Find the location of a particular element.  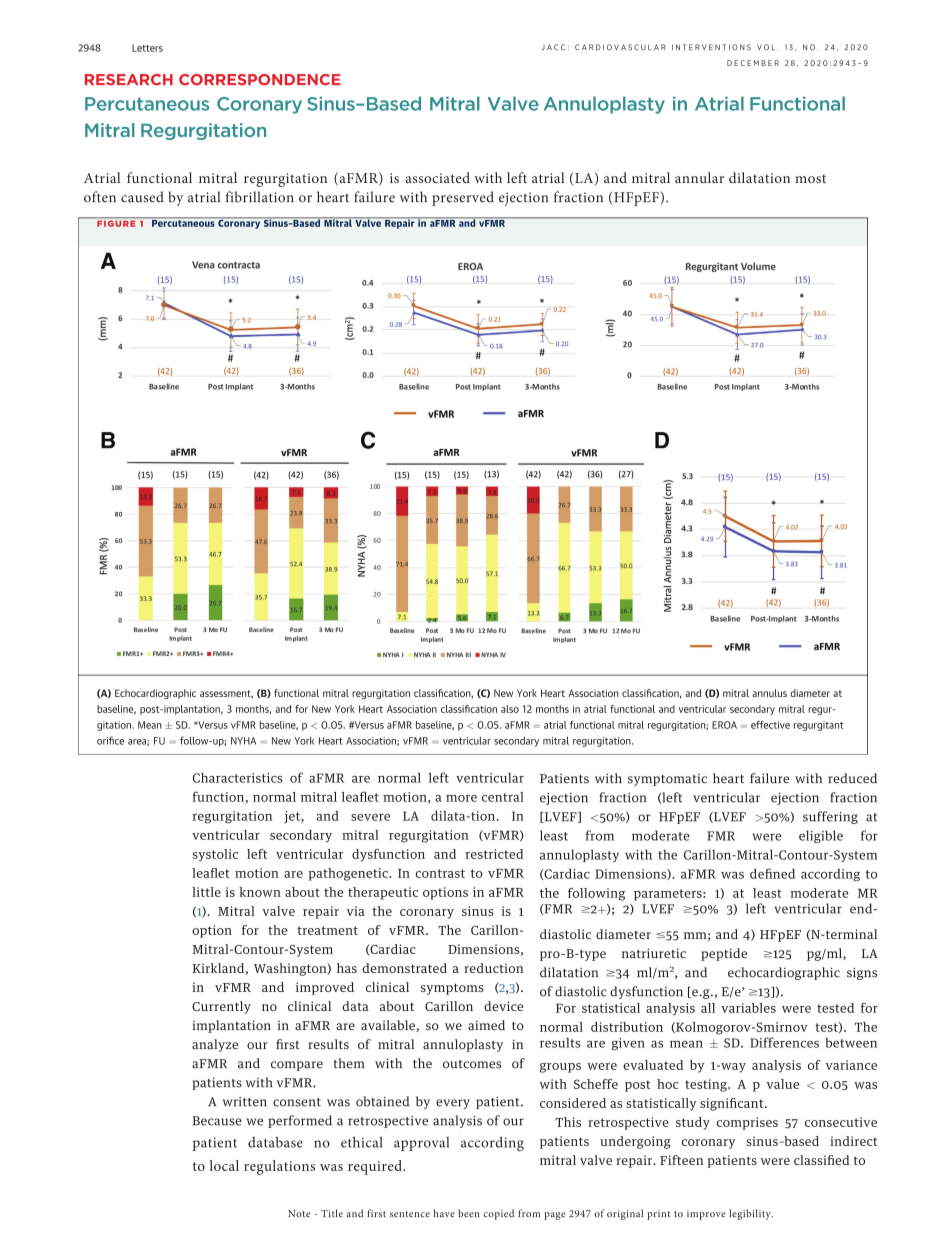

eligible is located at coordinates (821, 836).
